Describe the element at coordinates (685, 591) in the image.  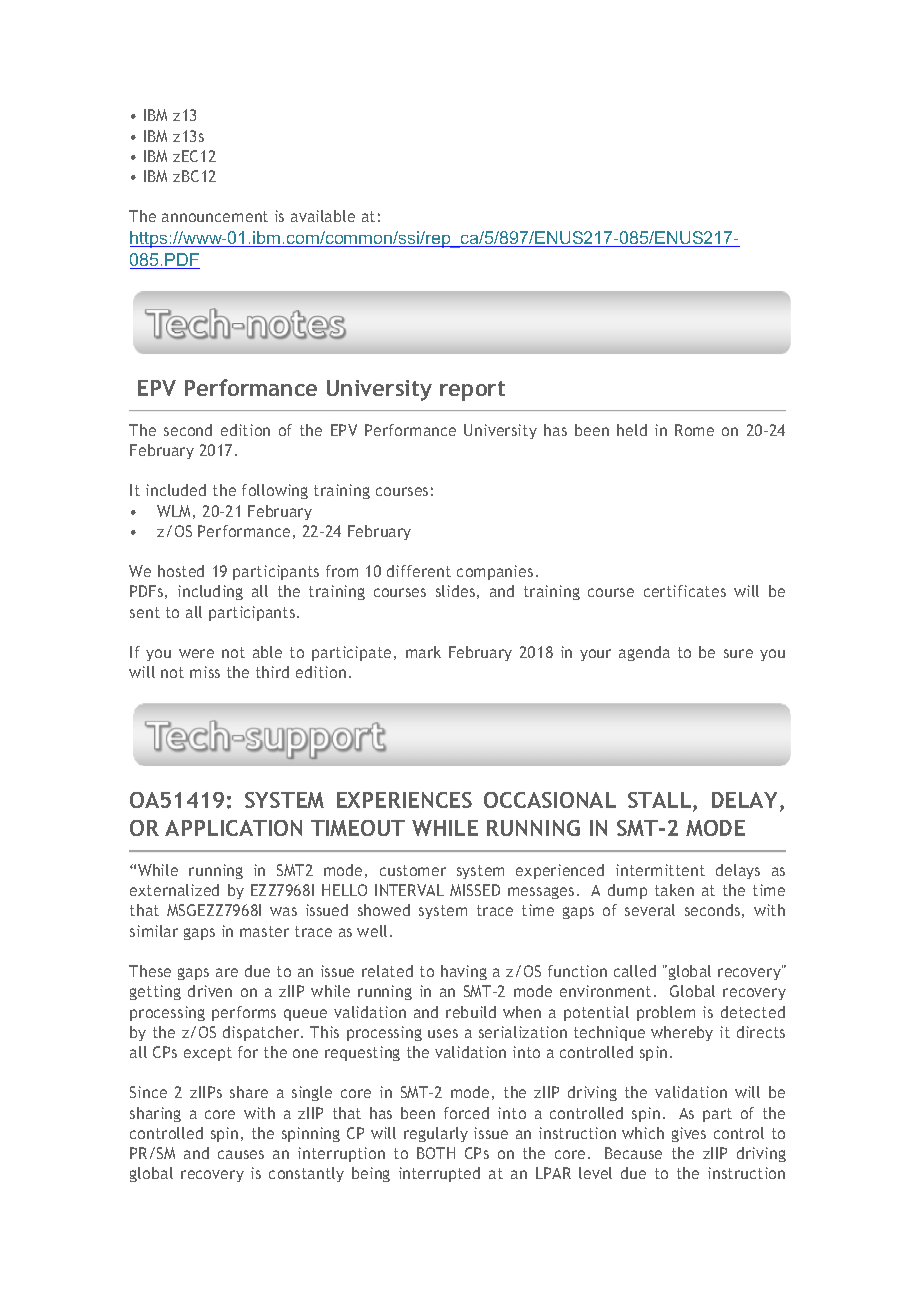
I see `certificates` at that location.
